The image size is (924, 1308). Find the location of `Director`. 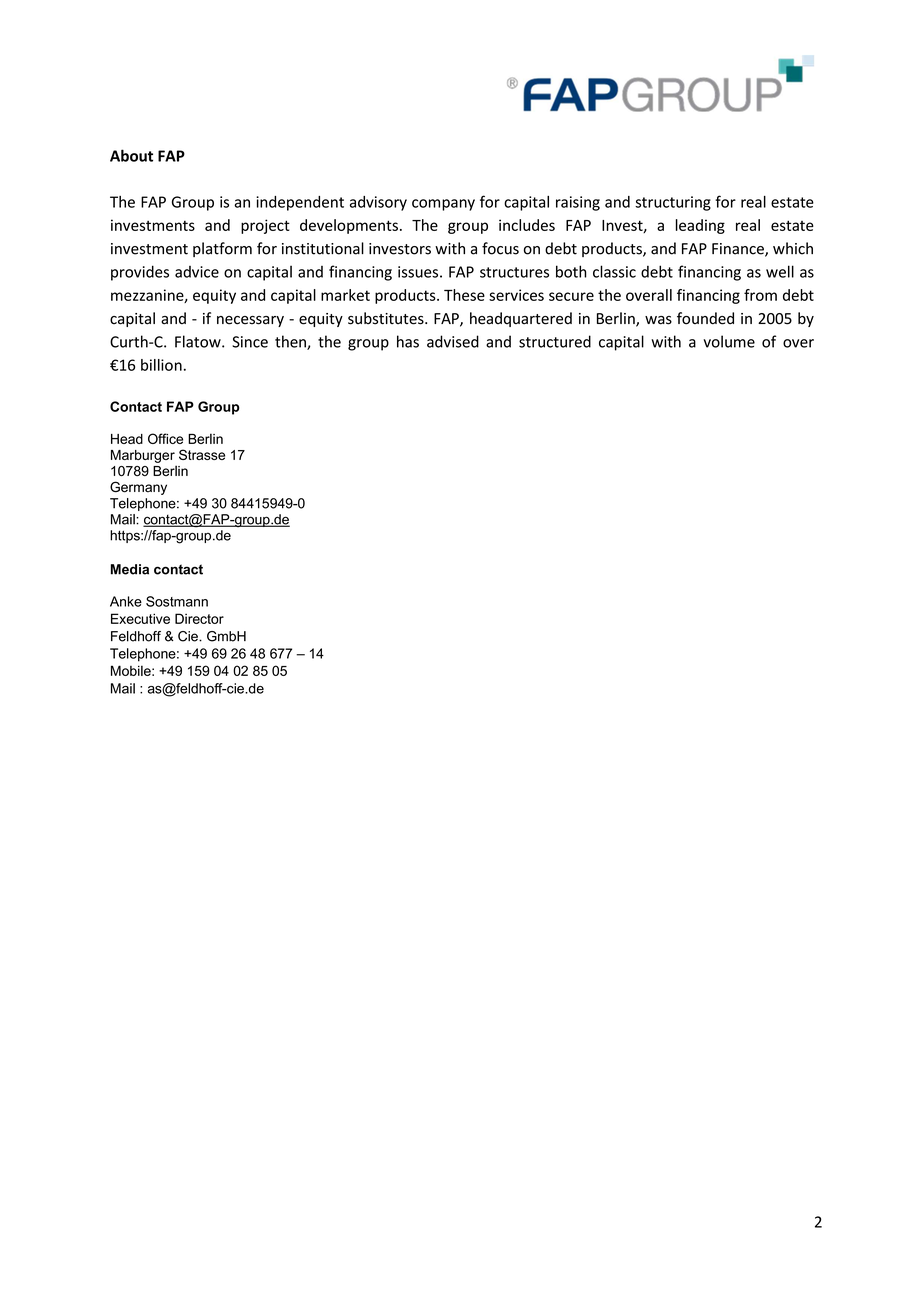

Director is located at coordinates (199, 618).
